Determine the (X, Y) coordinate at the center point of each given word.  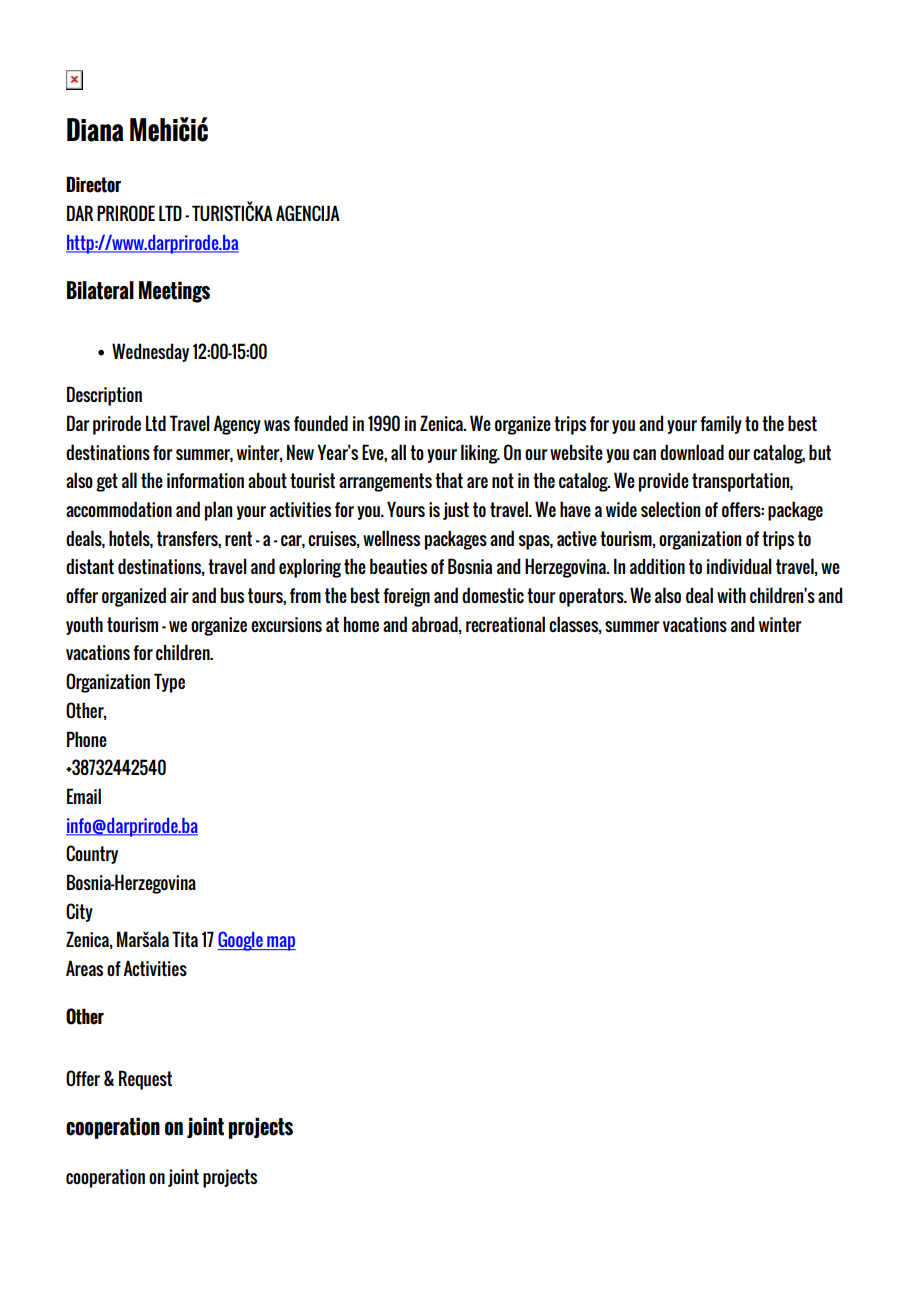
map (280, 943)
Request (145, 1080)
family (721, 424)
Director (93, 184)
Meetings (174, 292)
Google (241, 941)
